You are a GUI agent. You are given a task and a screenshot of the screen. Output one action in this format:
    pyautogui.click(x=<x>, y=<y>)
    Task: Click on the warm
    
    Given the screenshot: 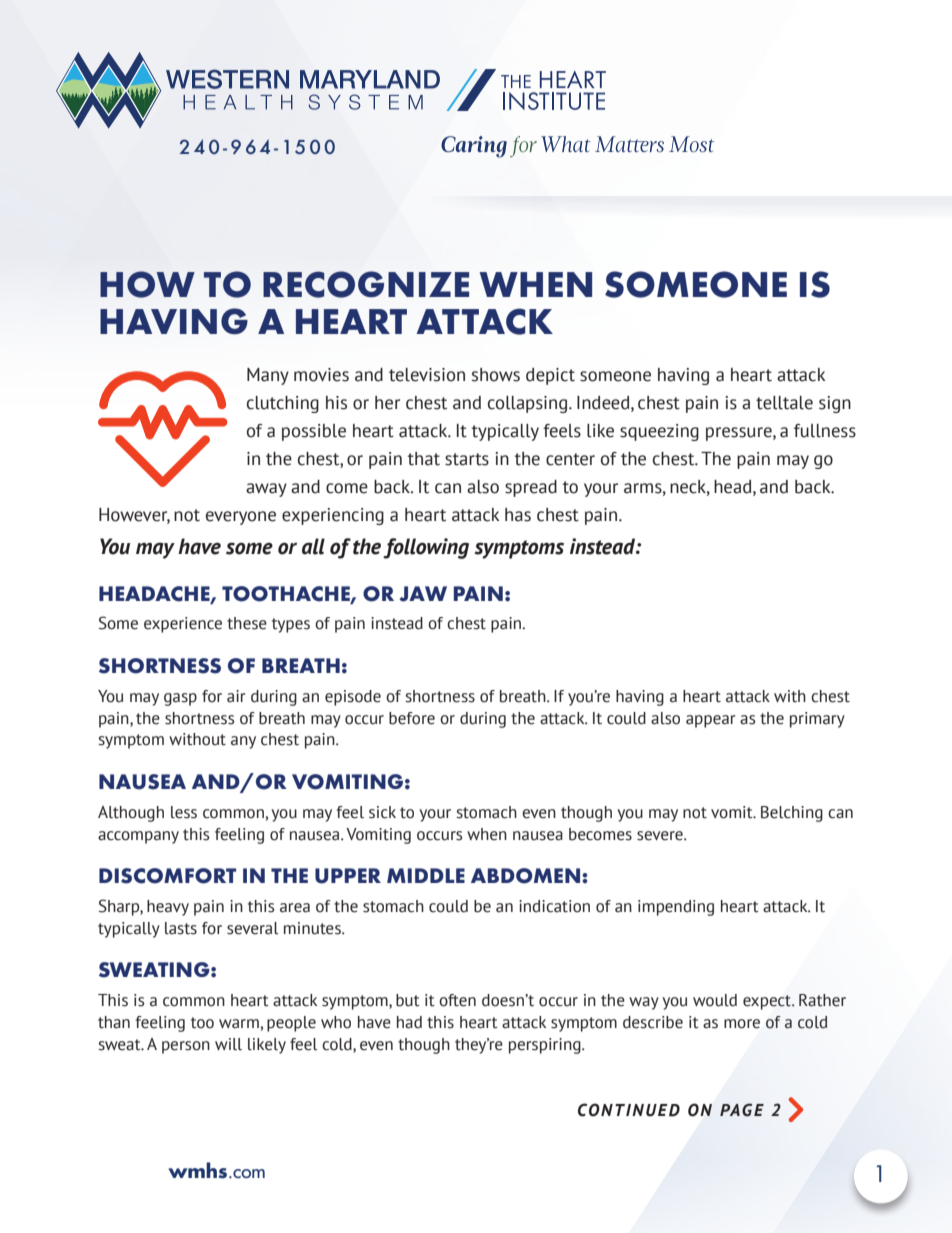 What is the action you would take?
    pyautogui.click(x=240, y=1024)
